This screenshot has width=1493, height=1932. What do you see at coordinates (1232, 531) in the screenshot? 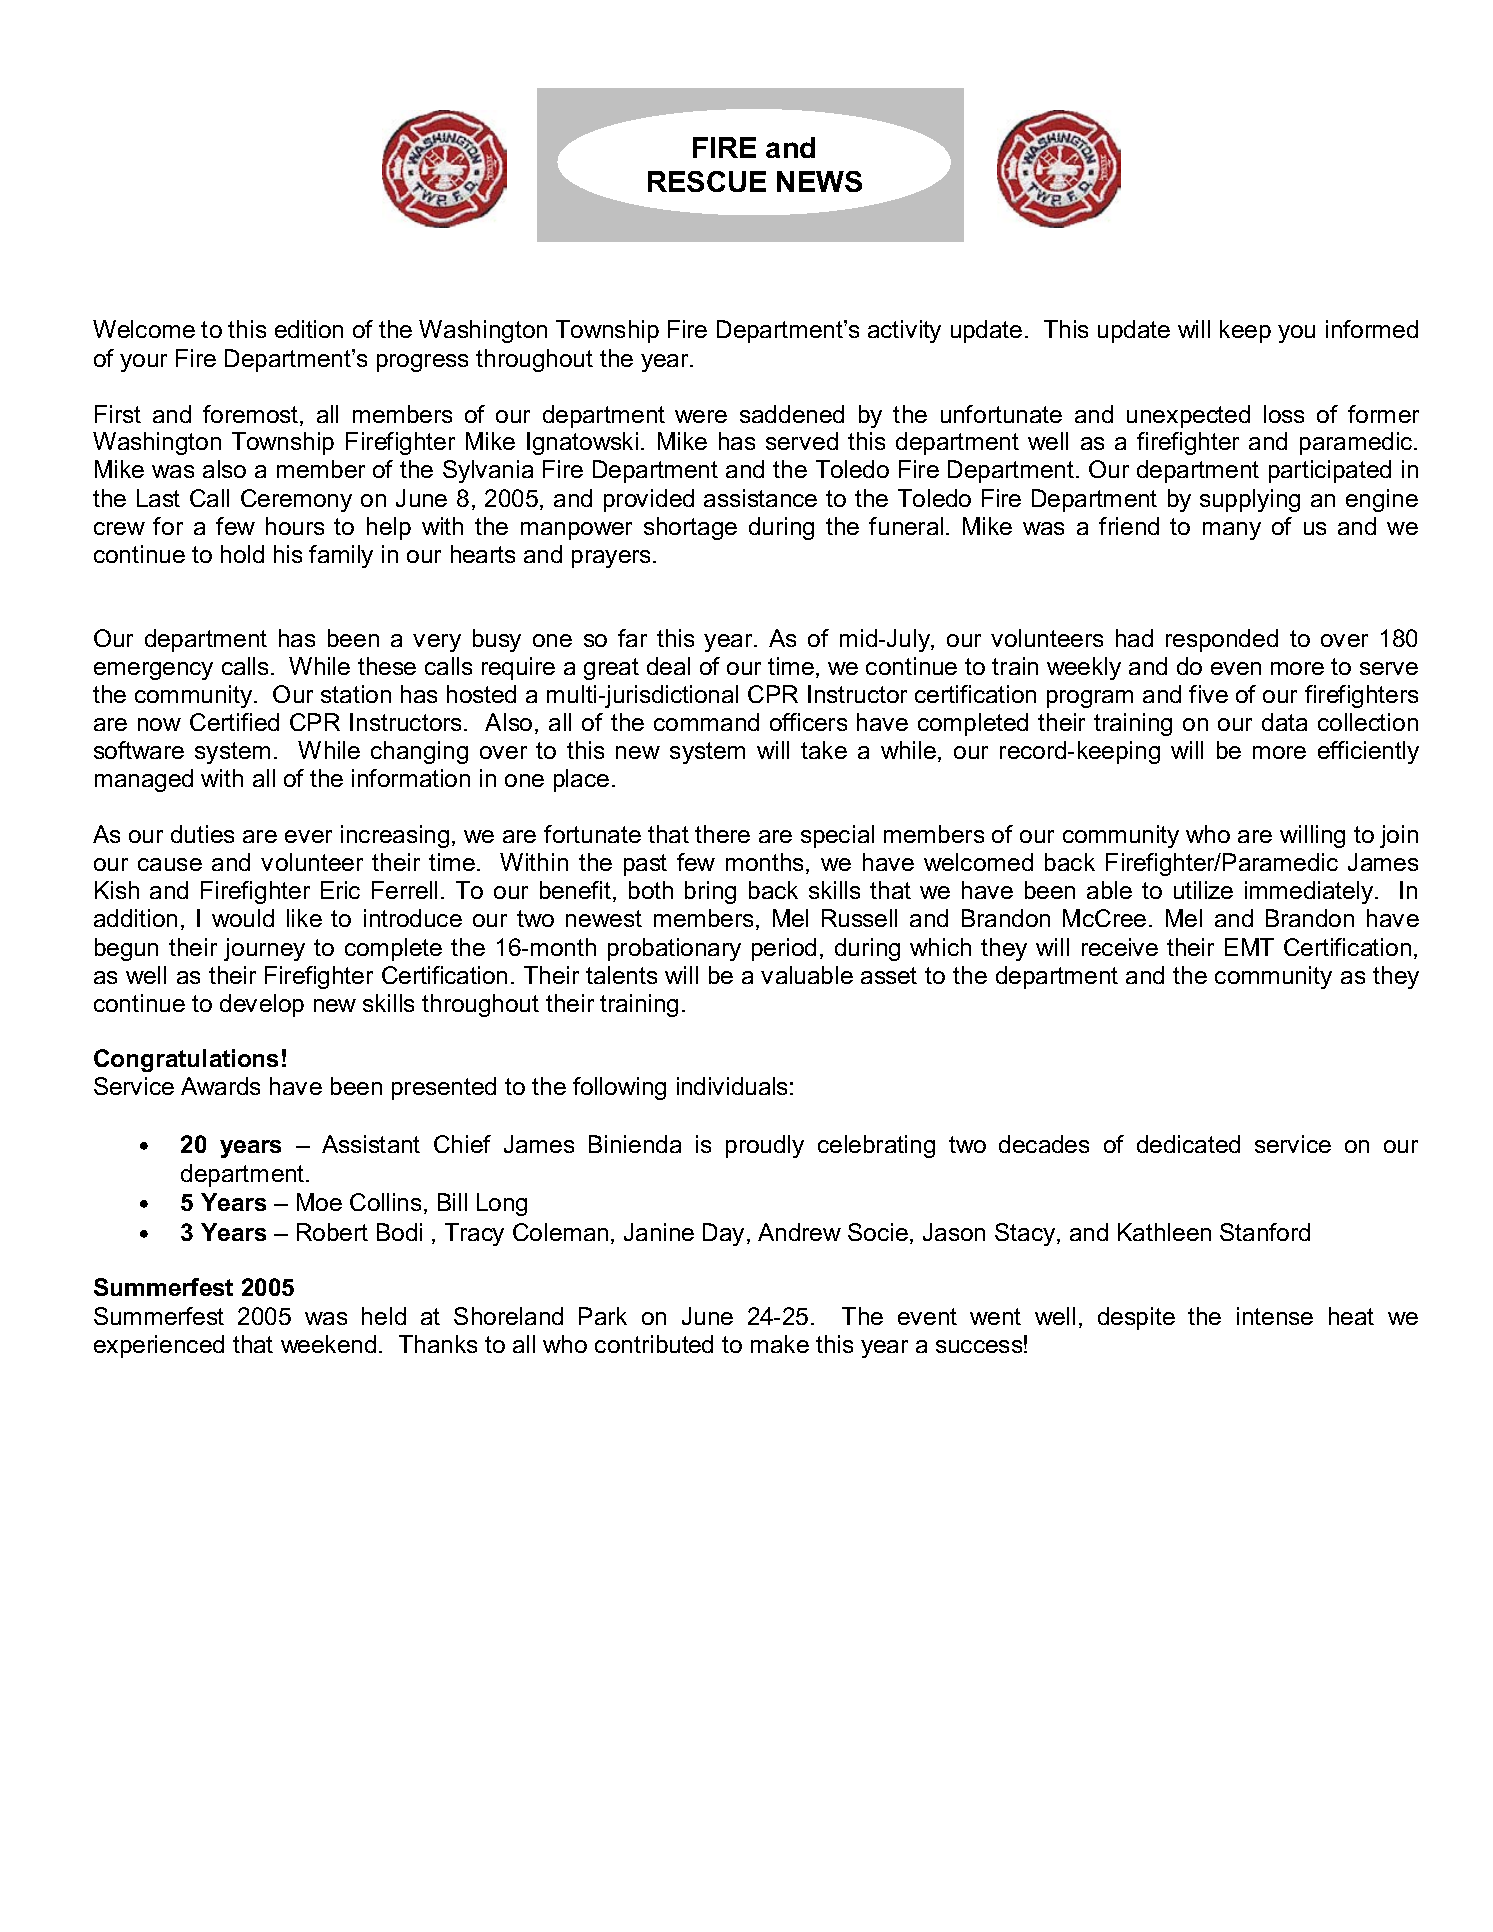
I see `many` at bounding box center [1232, 531].
